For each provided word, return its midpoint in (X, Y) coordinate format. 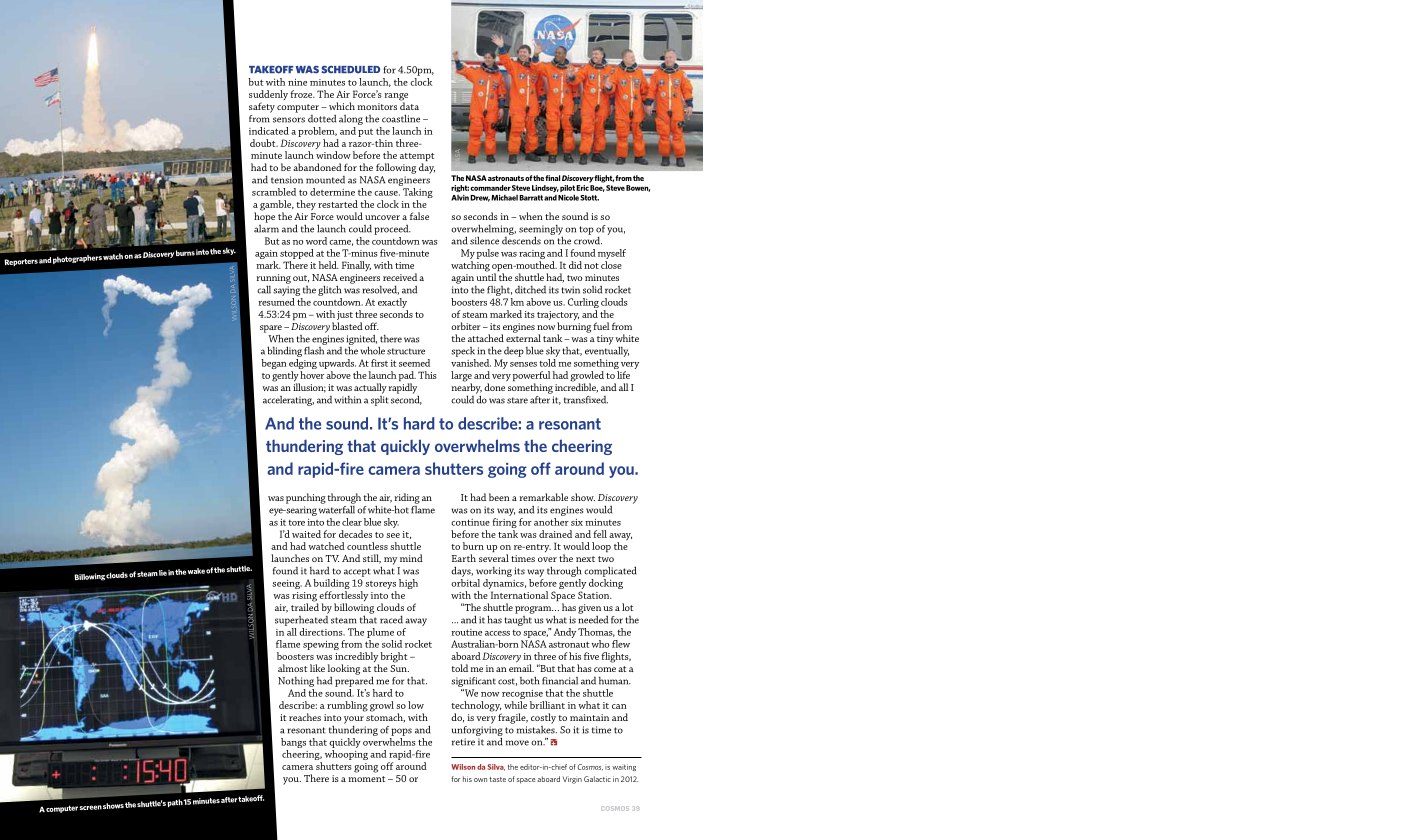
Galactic (597, 779)
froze (302, 94)
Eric (582, 188)
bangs (293, 743)
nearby (467, 388)
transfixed (586, 400)
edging (303, 365)
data (409, 105)
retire (463, 742)
